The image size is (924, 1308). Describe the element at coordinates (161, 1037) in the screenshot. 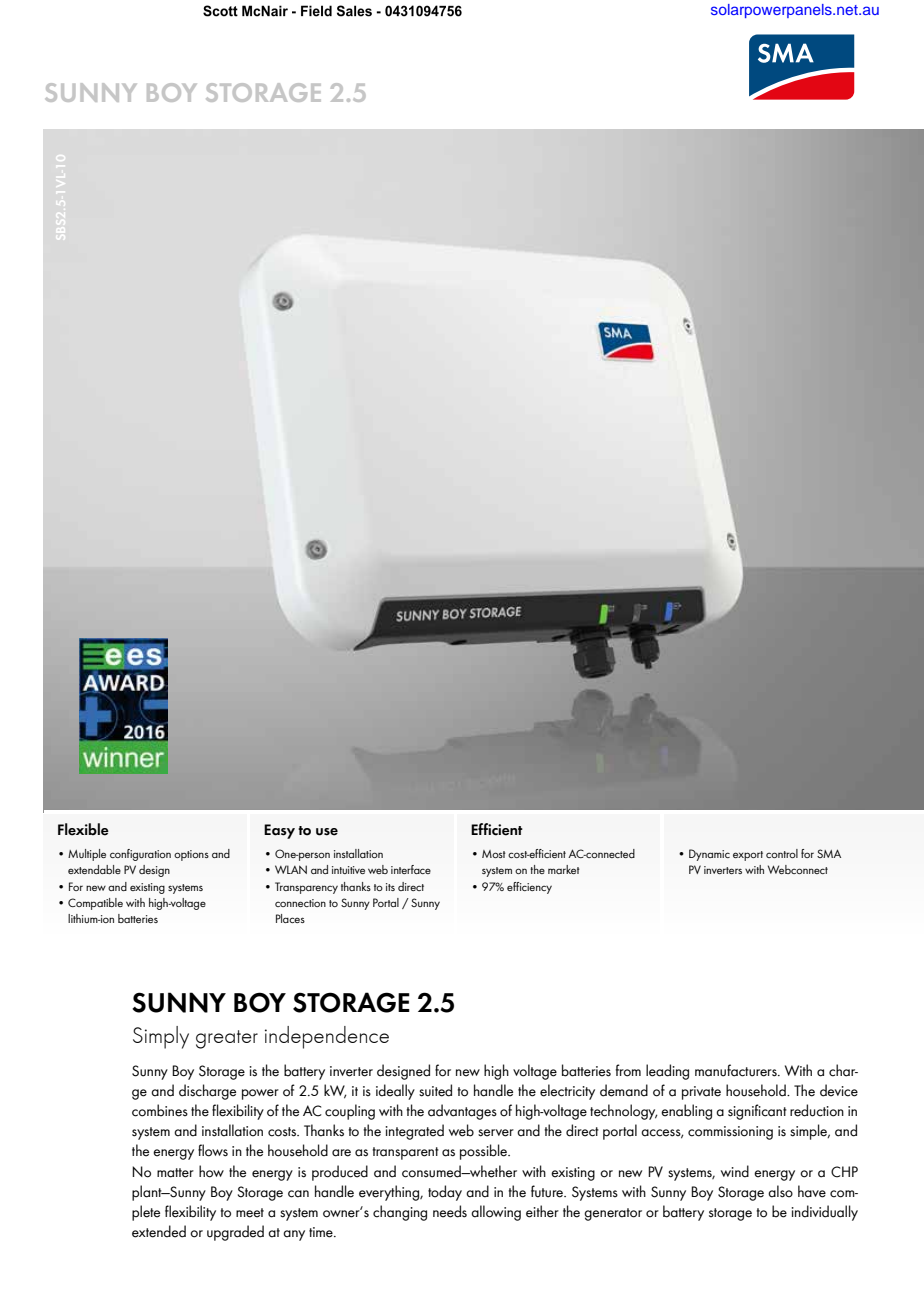

I see `Simply` at that location.
